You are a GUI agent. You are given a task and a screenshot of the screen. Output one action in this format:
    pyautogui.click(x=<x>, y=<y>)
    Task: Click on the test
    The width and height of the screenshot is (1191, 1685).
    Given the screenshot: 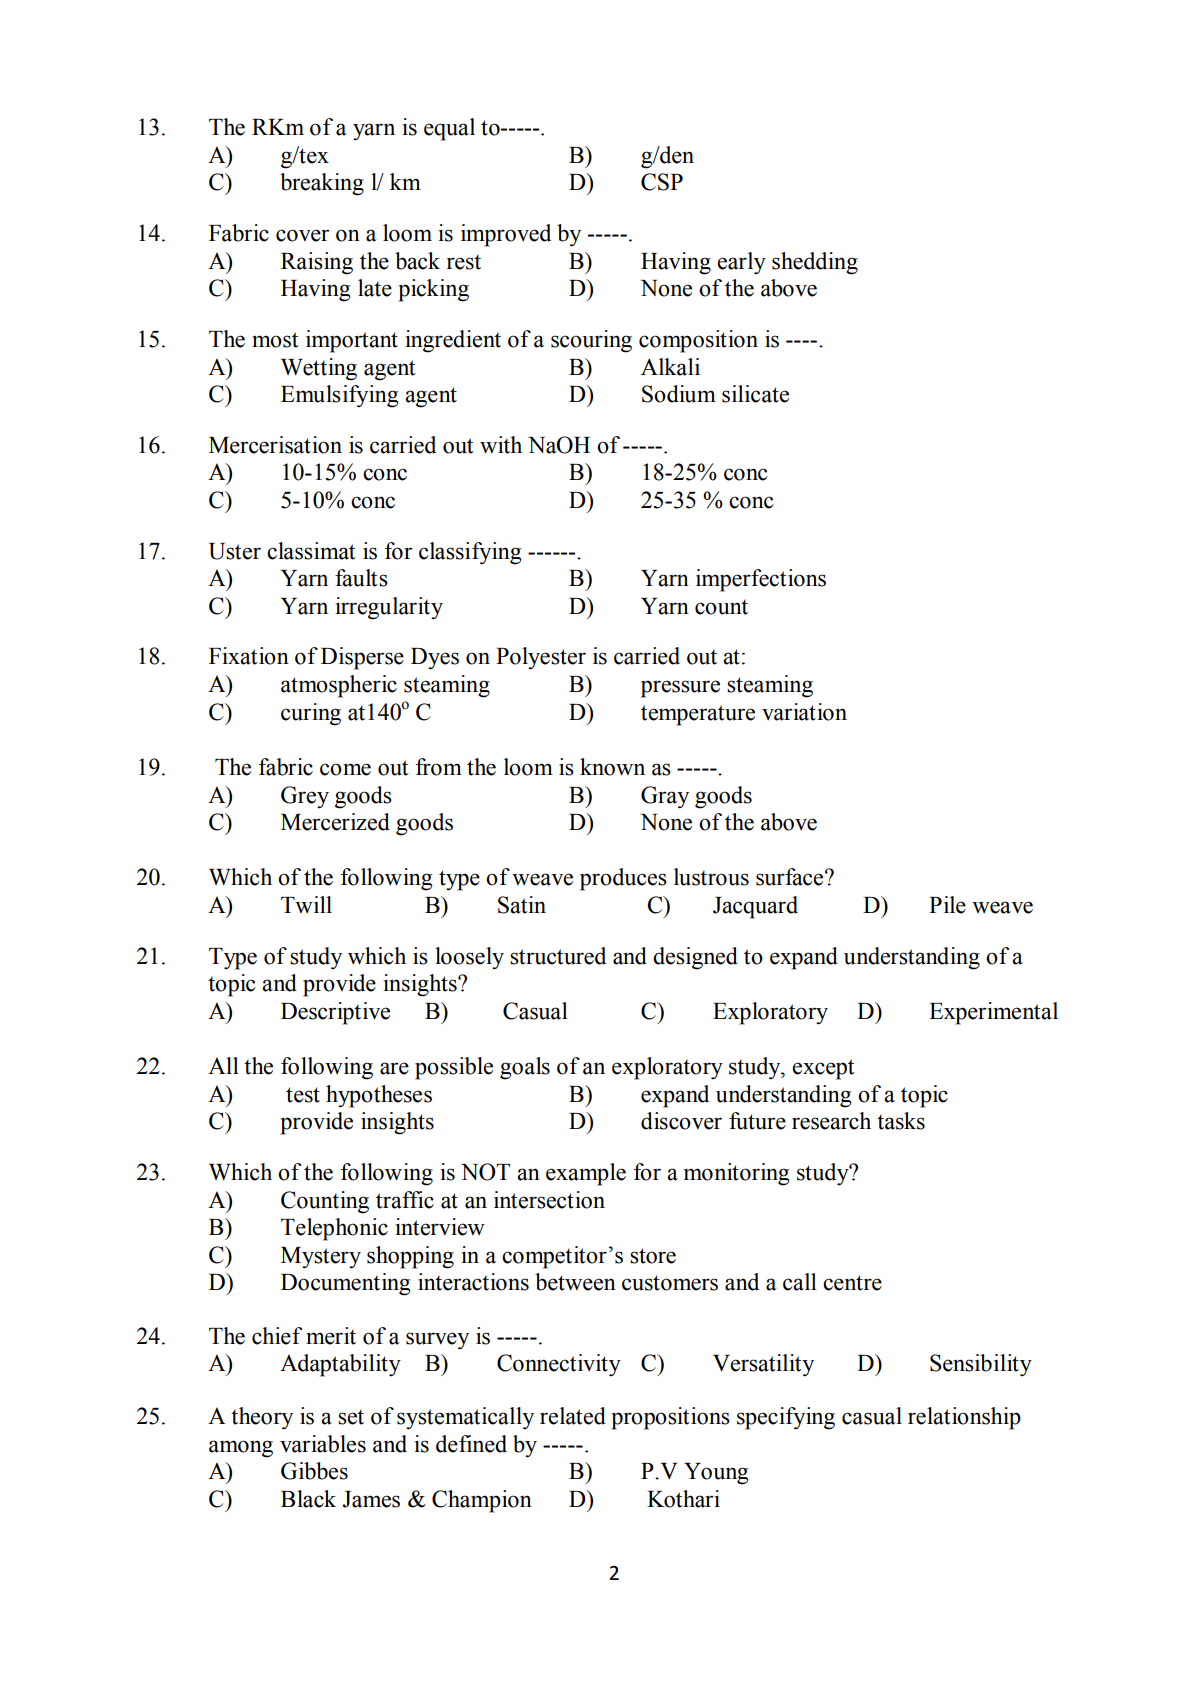 What is the action you would take?
    pyautogui.click(x=303, y=1095)
